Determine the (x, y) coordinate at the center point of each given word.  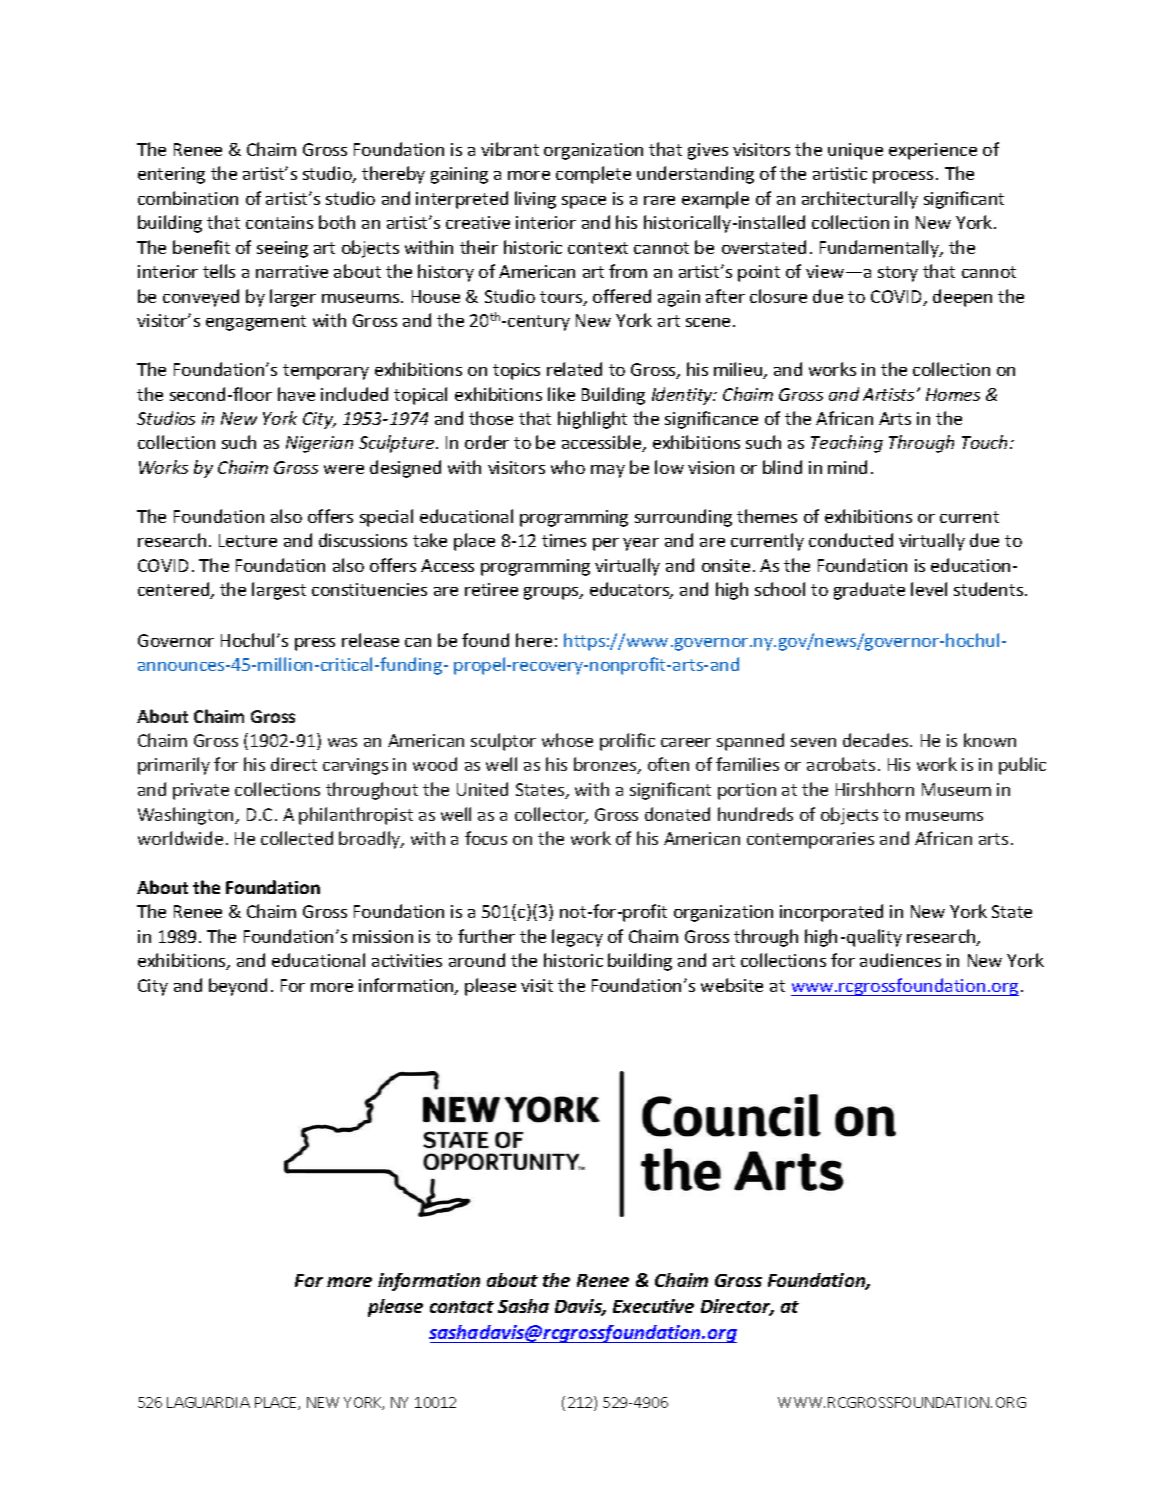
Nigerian (319, 444)
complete (593, 175)
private (201, 791)
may (608, 471)
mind (847, 467)
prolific (627, 742)
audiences (900, 960)
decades (877, 740)
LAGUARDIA (208, 1402)
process (903, 177)
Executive (653, 1306)
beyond (238, 987)
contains (279, 222)
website (732, 985)
